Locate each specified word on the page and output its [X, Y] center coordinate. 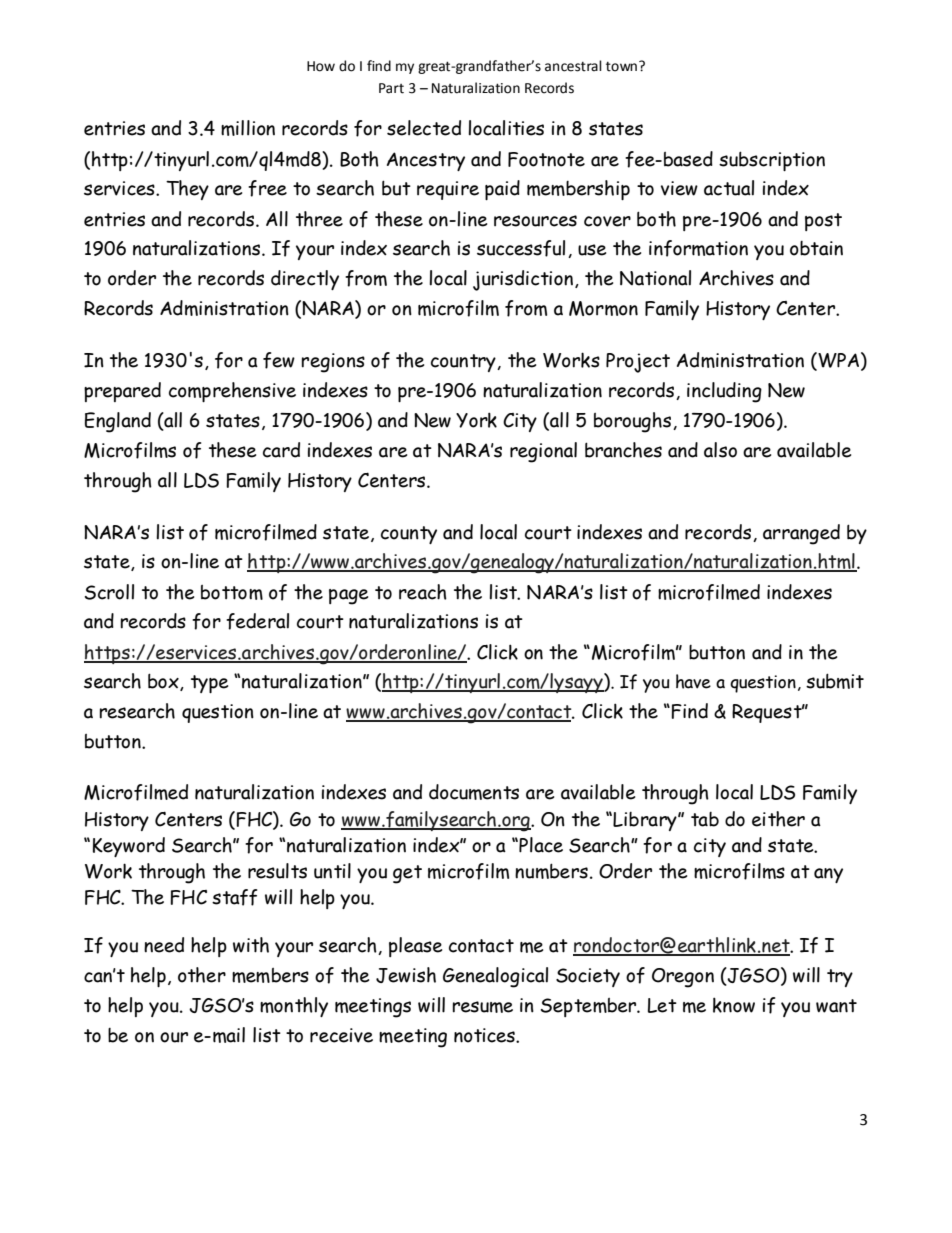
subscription [772, 161]
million [248, 128]
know [734, 1005]
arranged [801, 534]
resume [482, 1007]
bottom [232, 592]
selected [424, 128]
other [202, 975]
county [409, 535]
